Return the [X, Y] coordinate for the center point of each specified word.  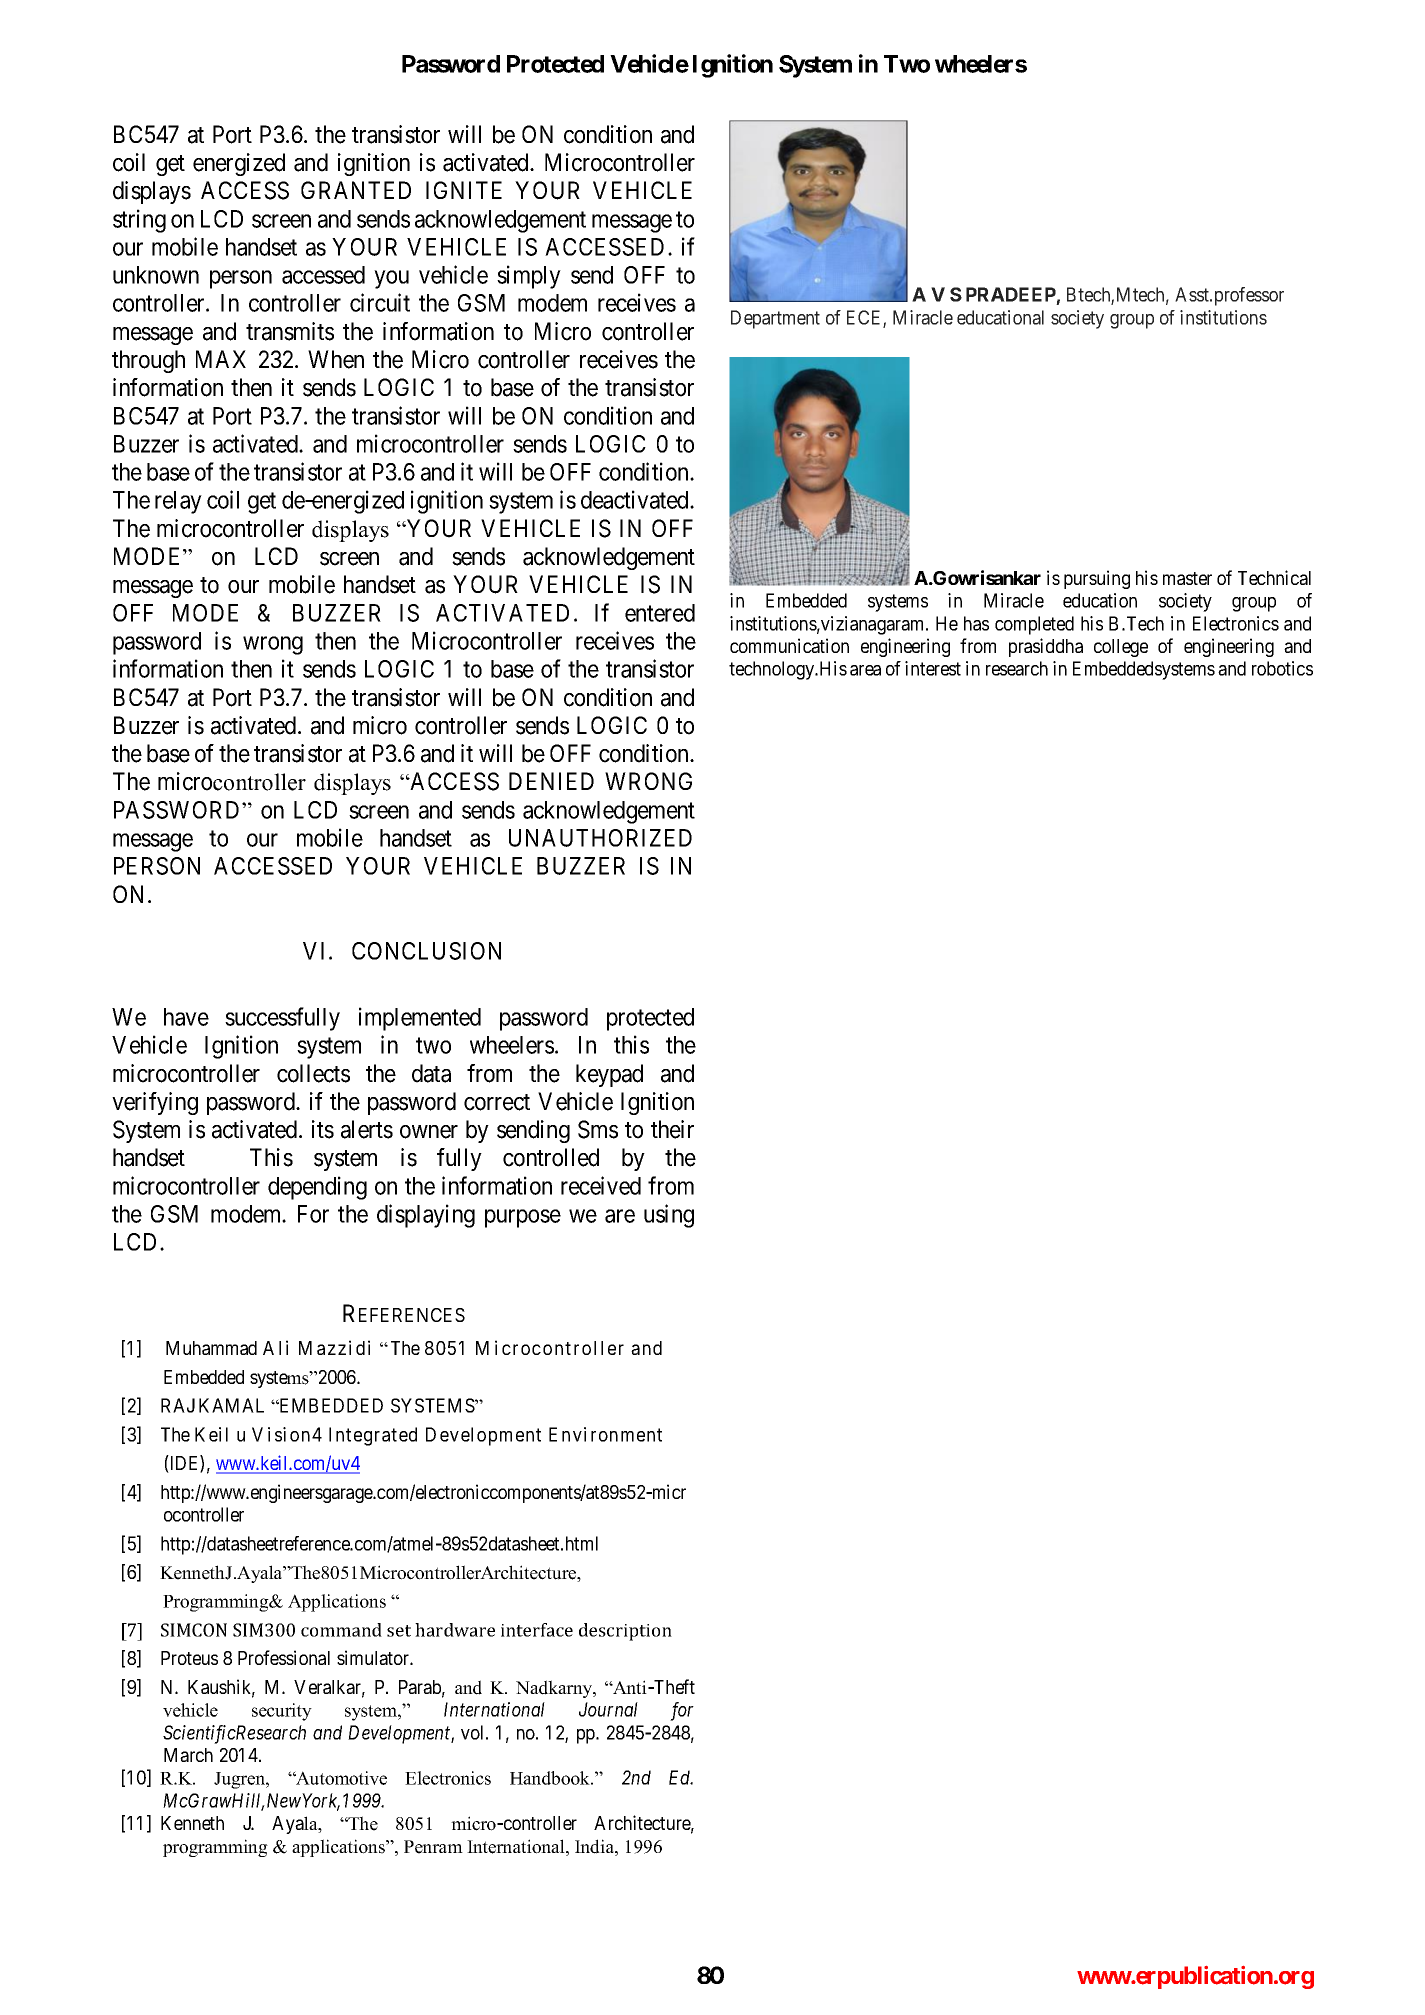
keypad [609, 1075]
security [282, 1712]
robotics [1282, 668]
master [1187, 578]
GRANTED [356, 190]
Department [775, 319]
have [186, 1017]
